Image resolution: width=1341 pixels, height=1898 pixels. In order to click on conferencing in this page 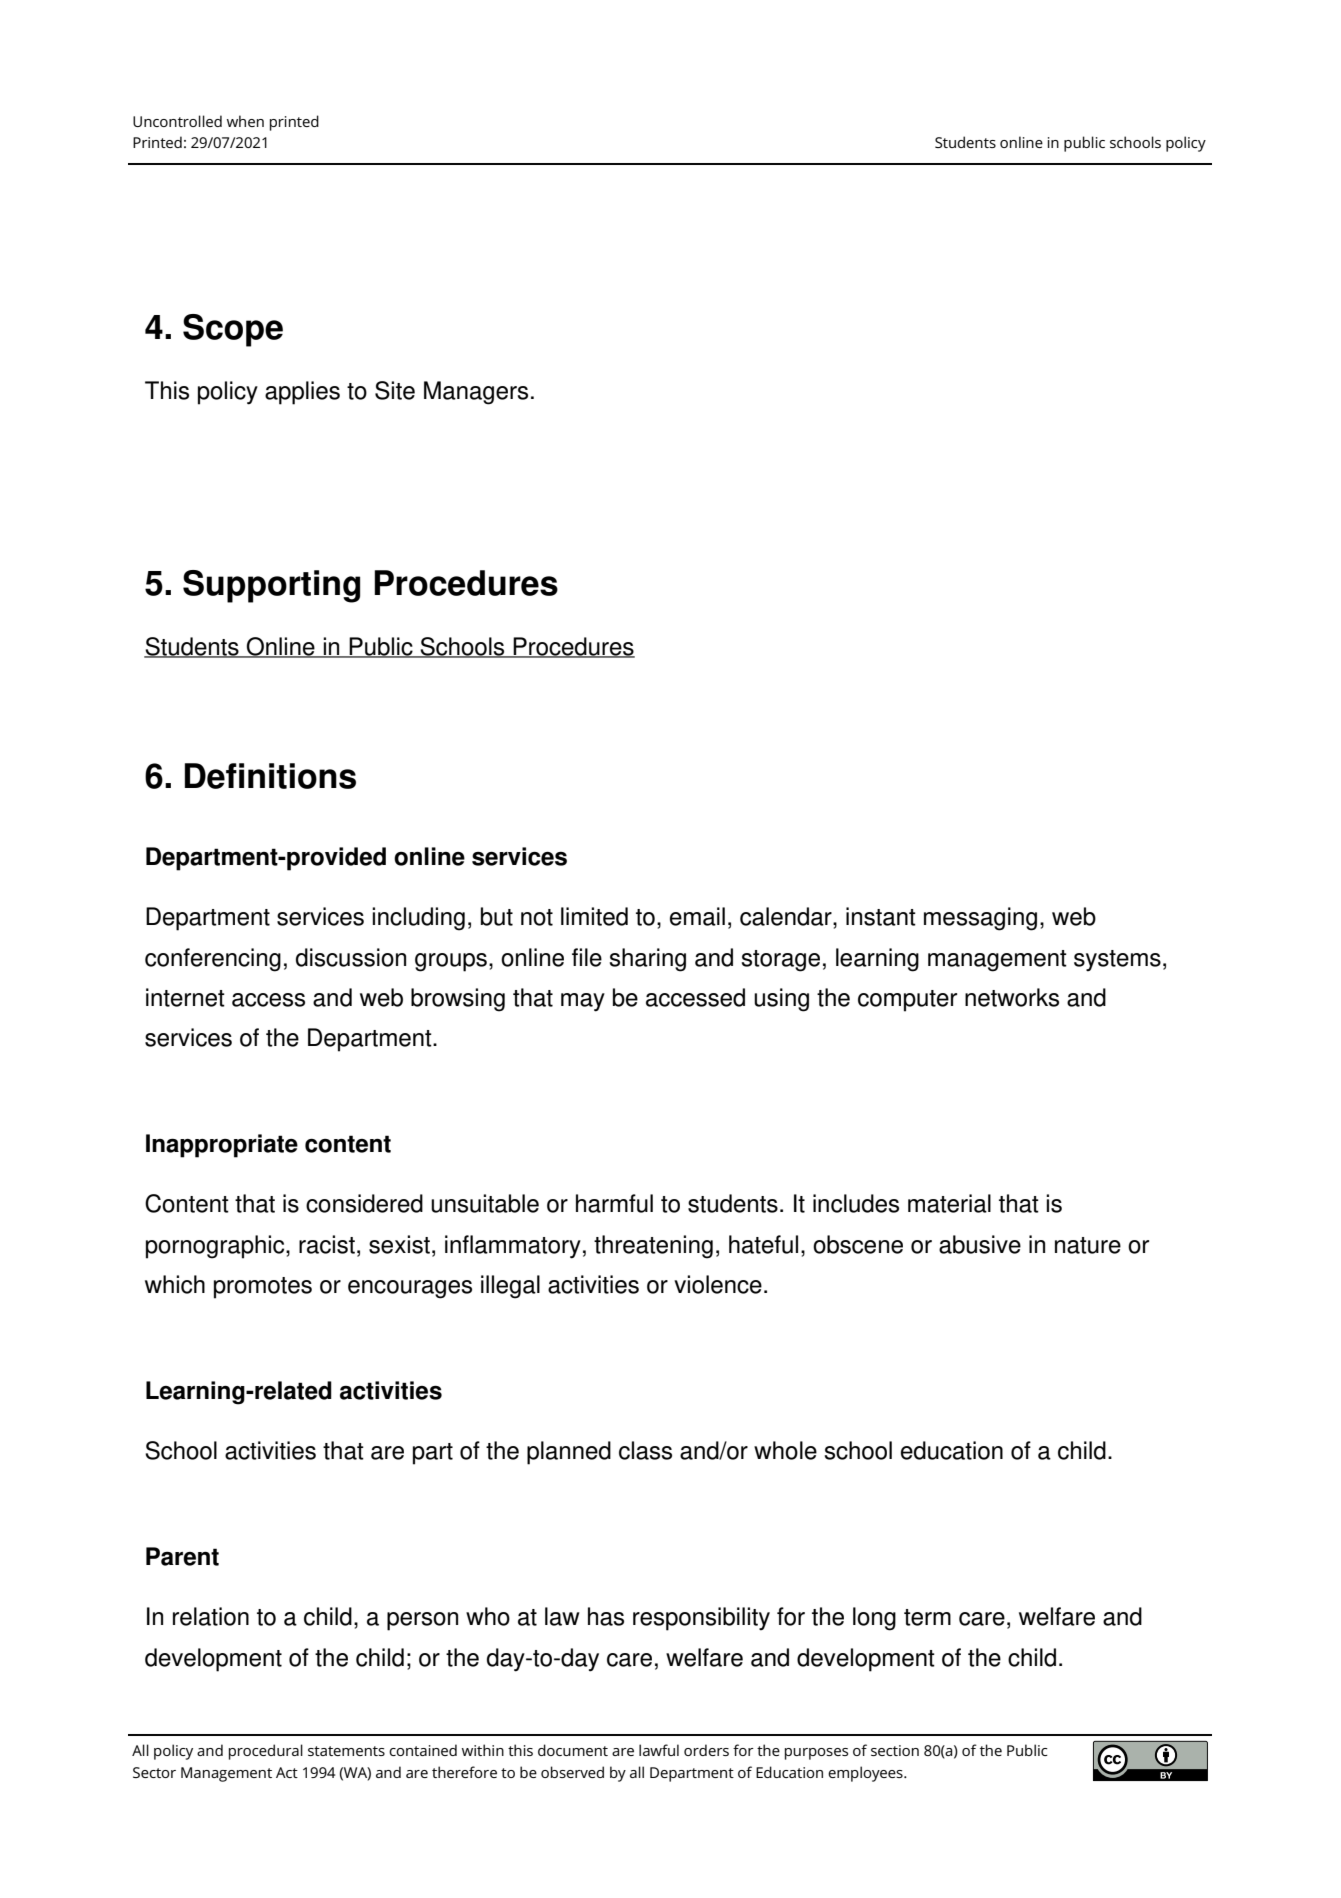, I will do `click(213, 960)`.
